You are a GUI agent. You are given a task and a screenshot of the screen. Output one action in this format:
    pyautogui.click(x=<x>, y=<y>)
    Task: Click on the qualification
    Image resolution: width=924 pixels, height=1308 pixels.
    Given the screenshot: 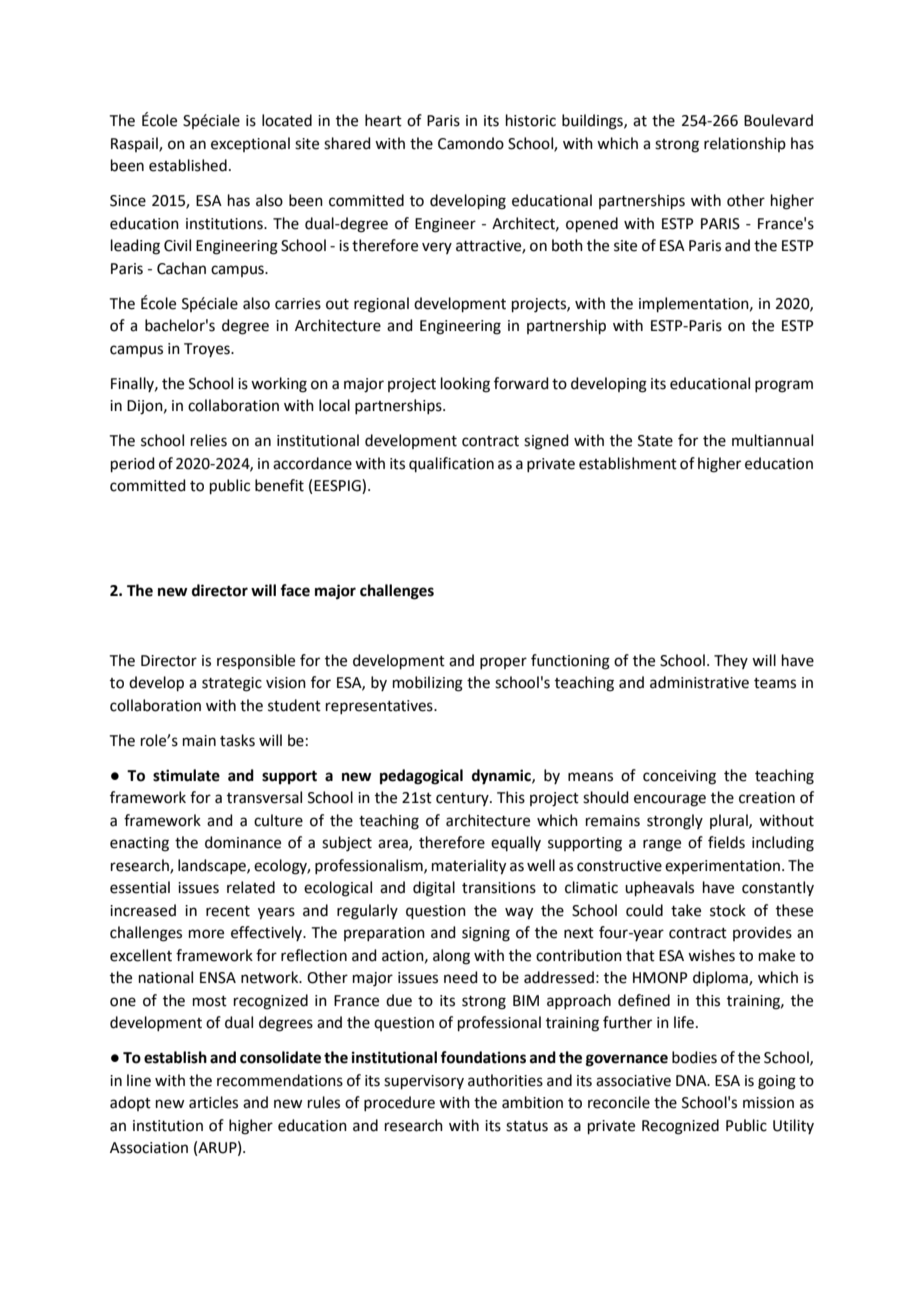 What is the action you would take?
    pyautogui.click(x=451, y=464)
